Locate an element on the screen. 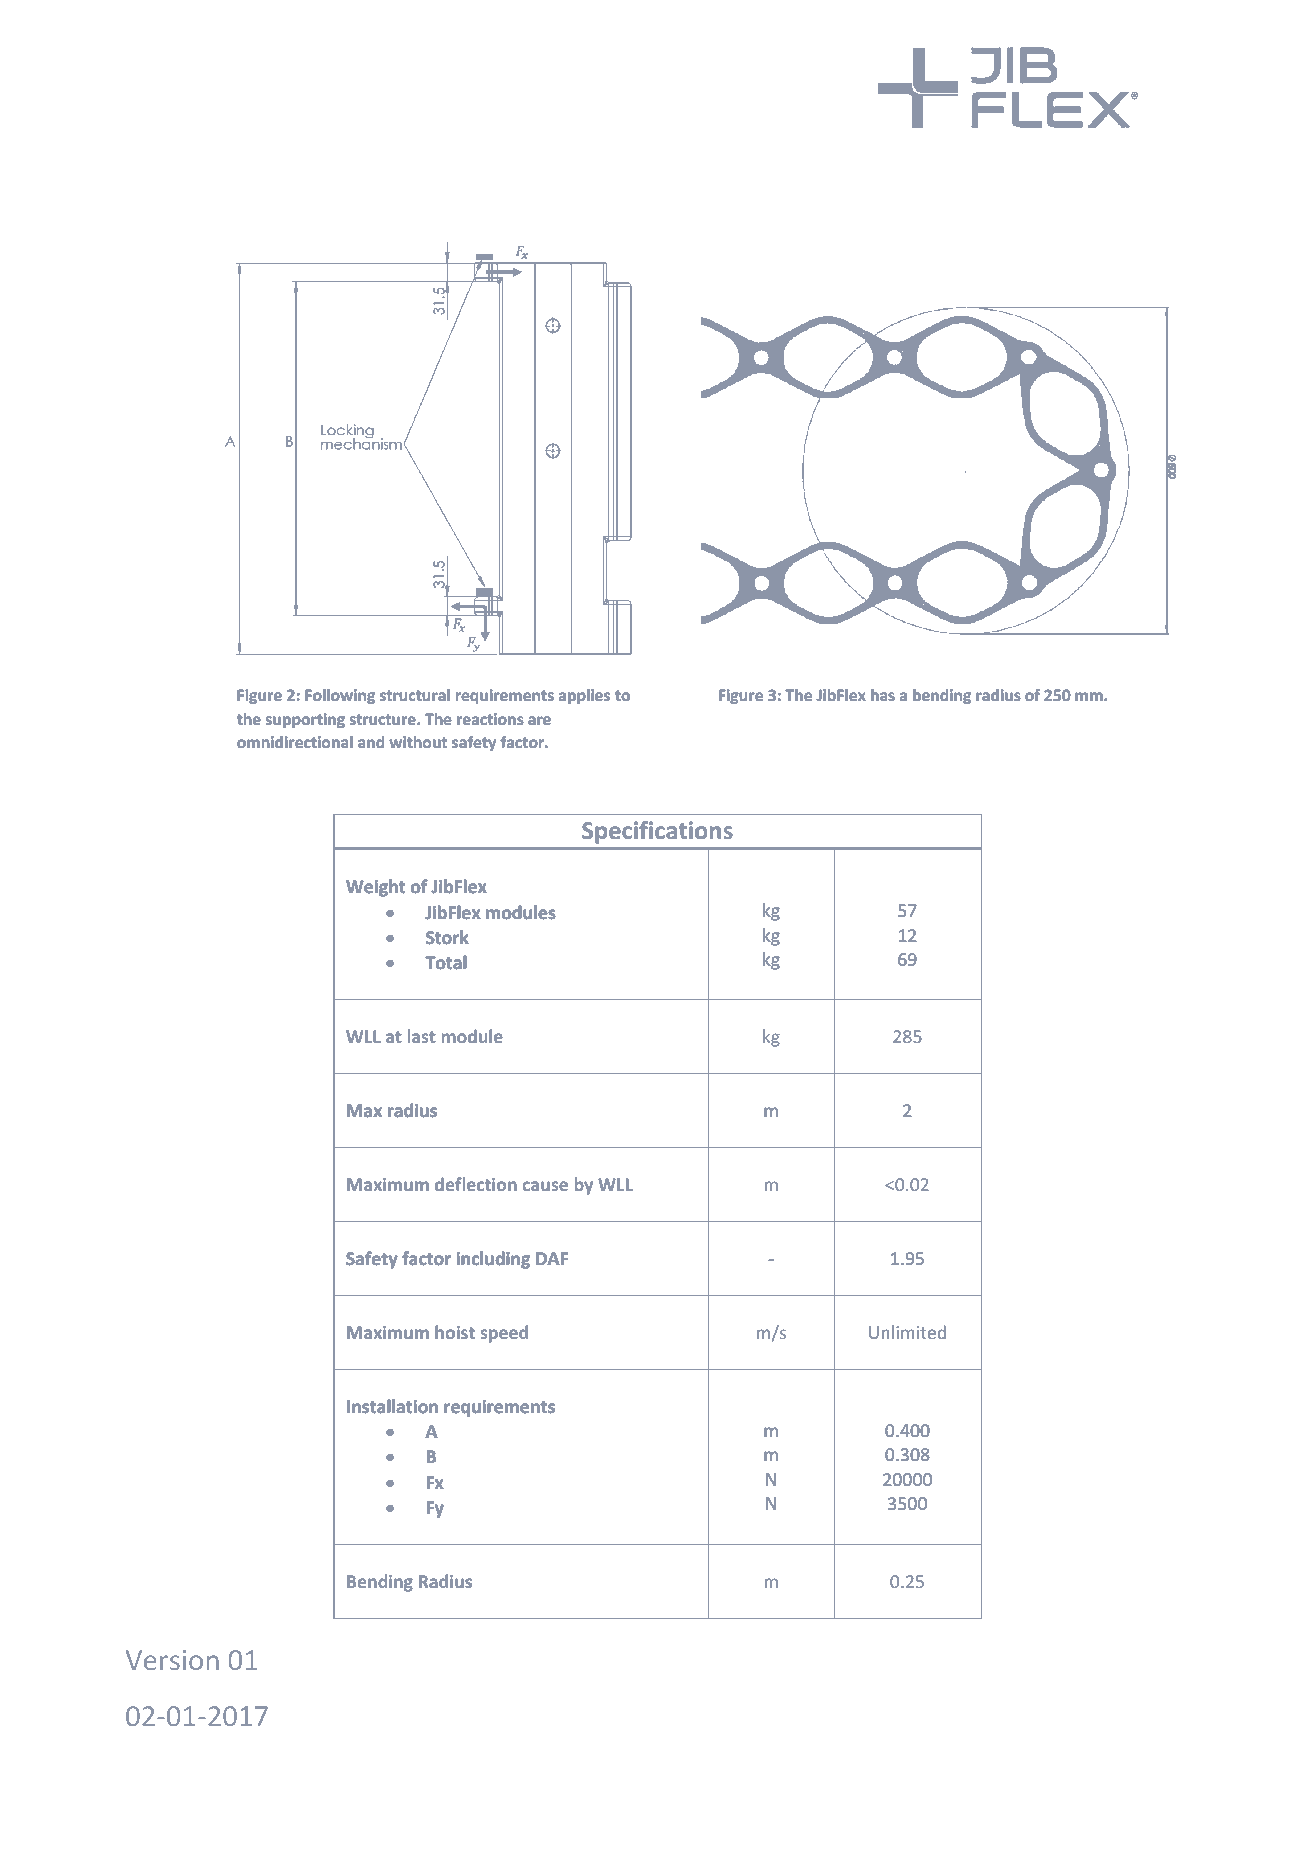 The width and height of the screenshot is (1315, 1860). Unlimited is located at coordinates (907, 1332).
